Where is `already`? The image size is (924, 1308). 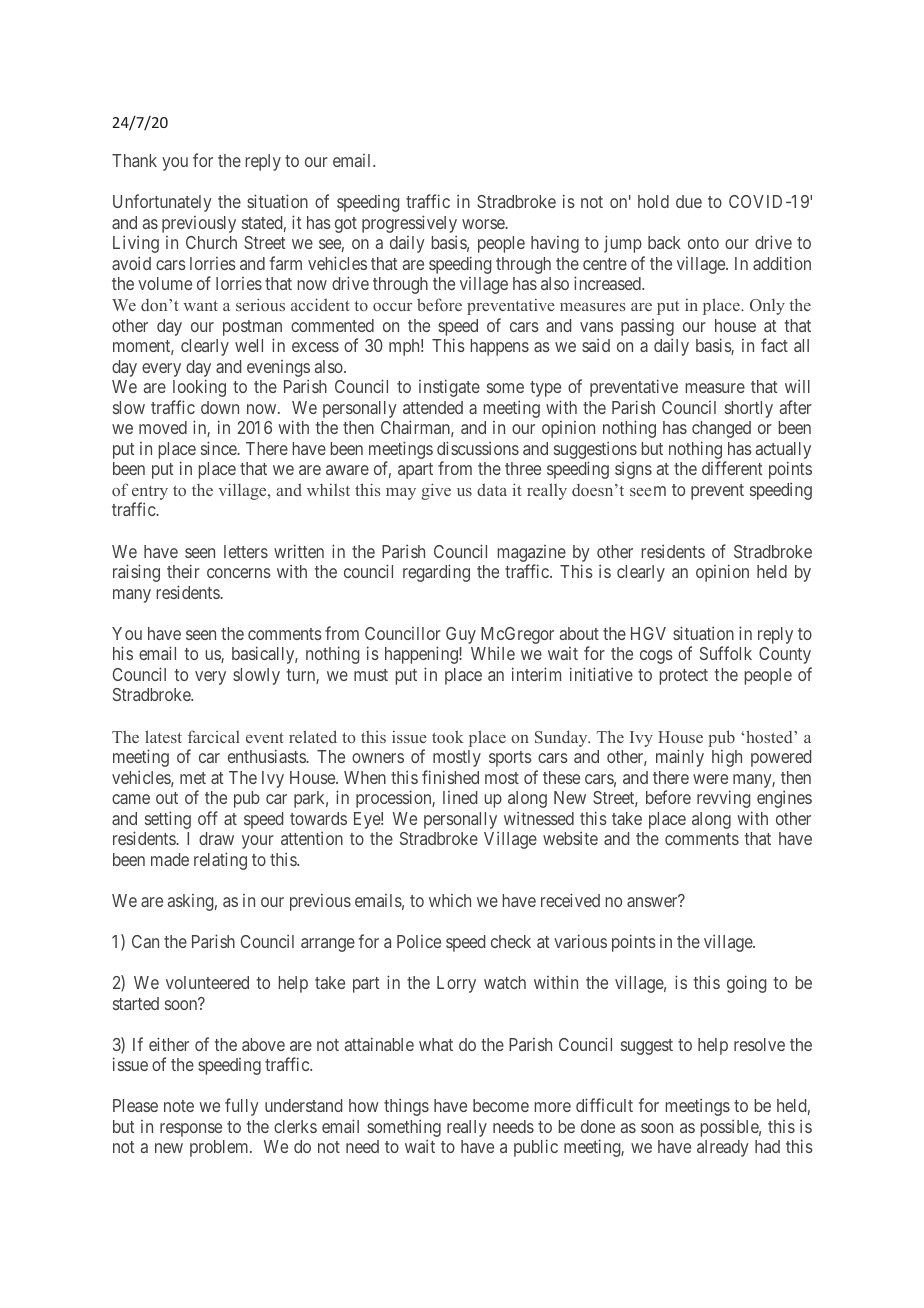
already is located at coordinates (723, 1148).
